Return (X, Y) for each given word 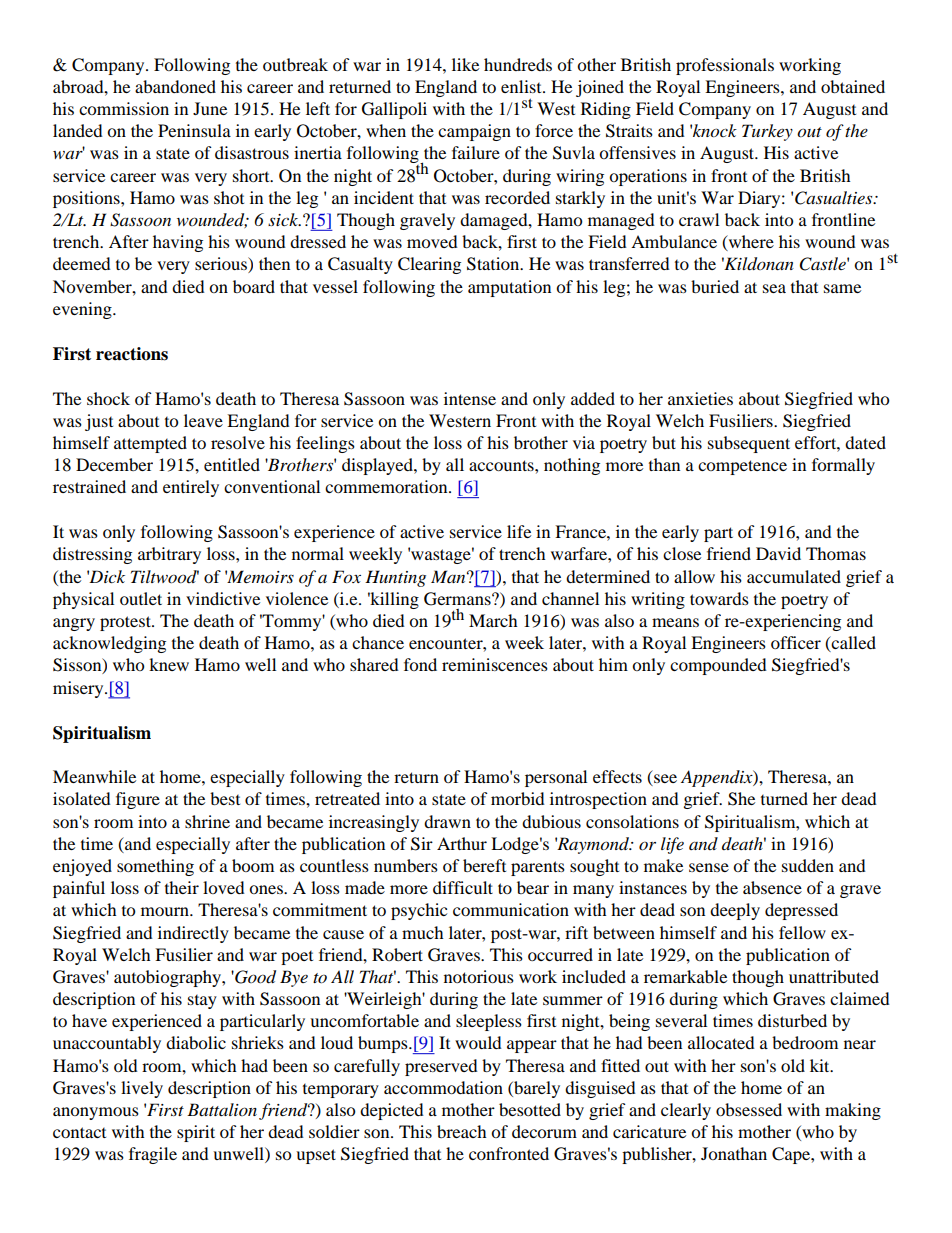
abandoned (175, 86)
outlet (141, 598)
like (465, 64)
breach (462, 1131)
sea (774, 288)
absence (772, 887)
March (493, 620)
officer (796, 642)
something (155, 867)
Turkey (767, 132)
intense (470, 398)
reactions (132, 354)
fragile (153, 1155)
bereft (484, 865)
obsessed (749, 1109)
